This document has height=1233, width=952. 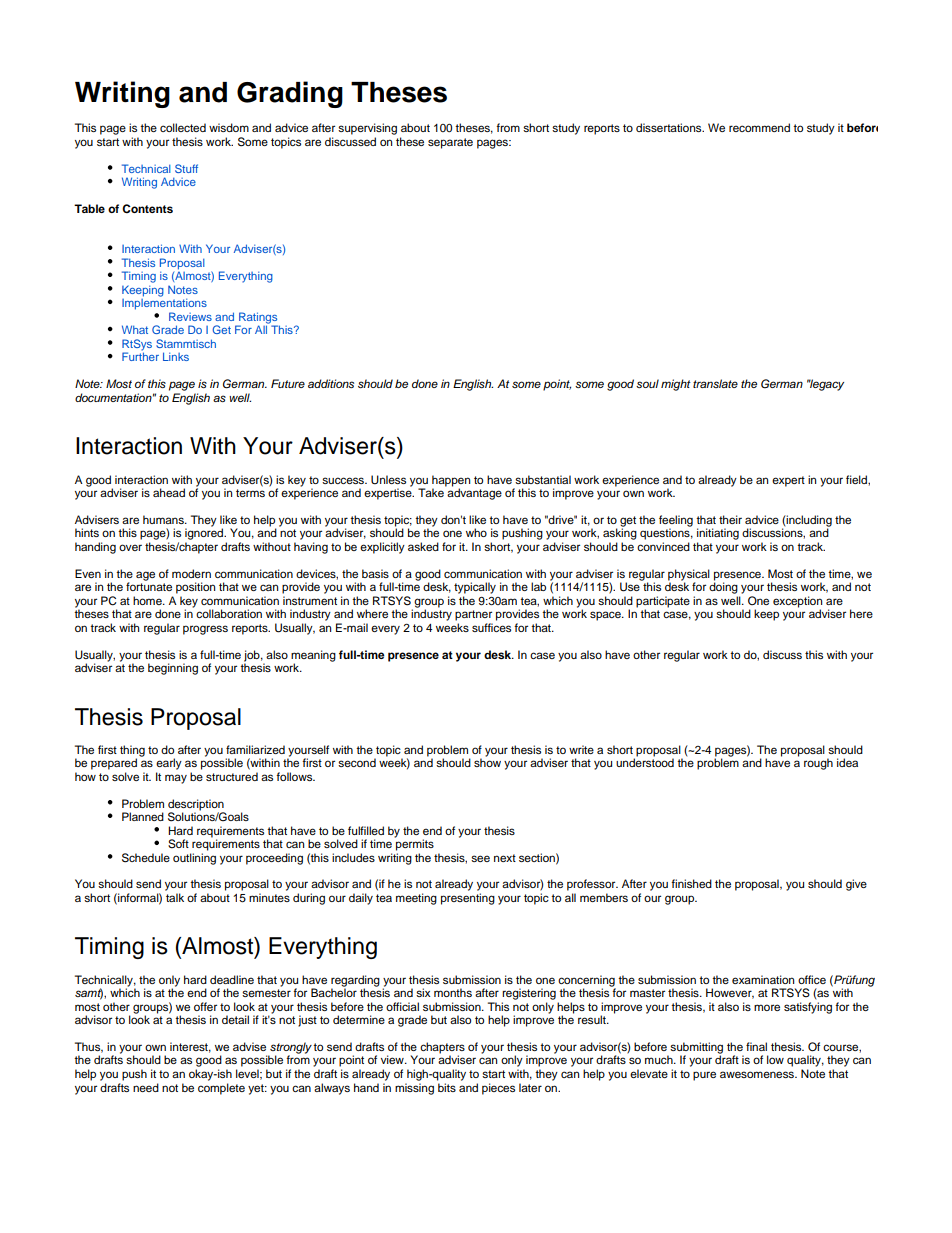 I want to click on final, so click(x=756, y=1046).
